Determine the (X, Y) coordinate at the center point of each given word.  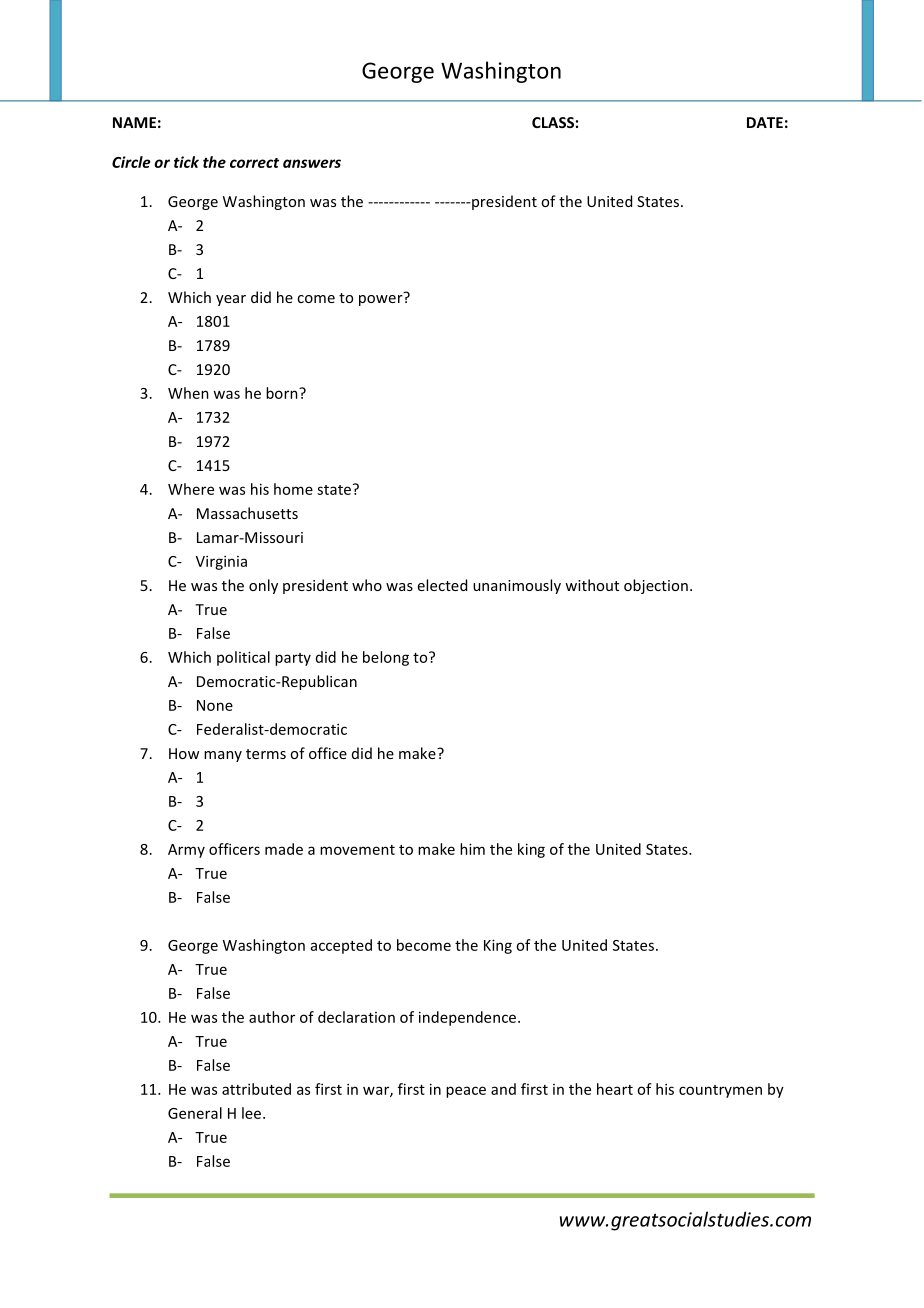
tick (186, 162)
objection (656, 586)
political (243, 658)
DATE (765, 122)
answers (312, 163)
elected (442, 585)
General (195, 1113)
